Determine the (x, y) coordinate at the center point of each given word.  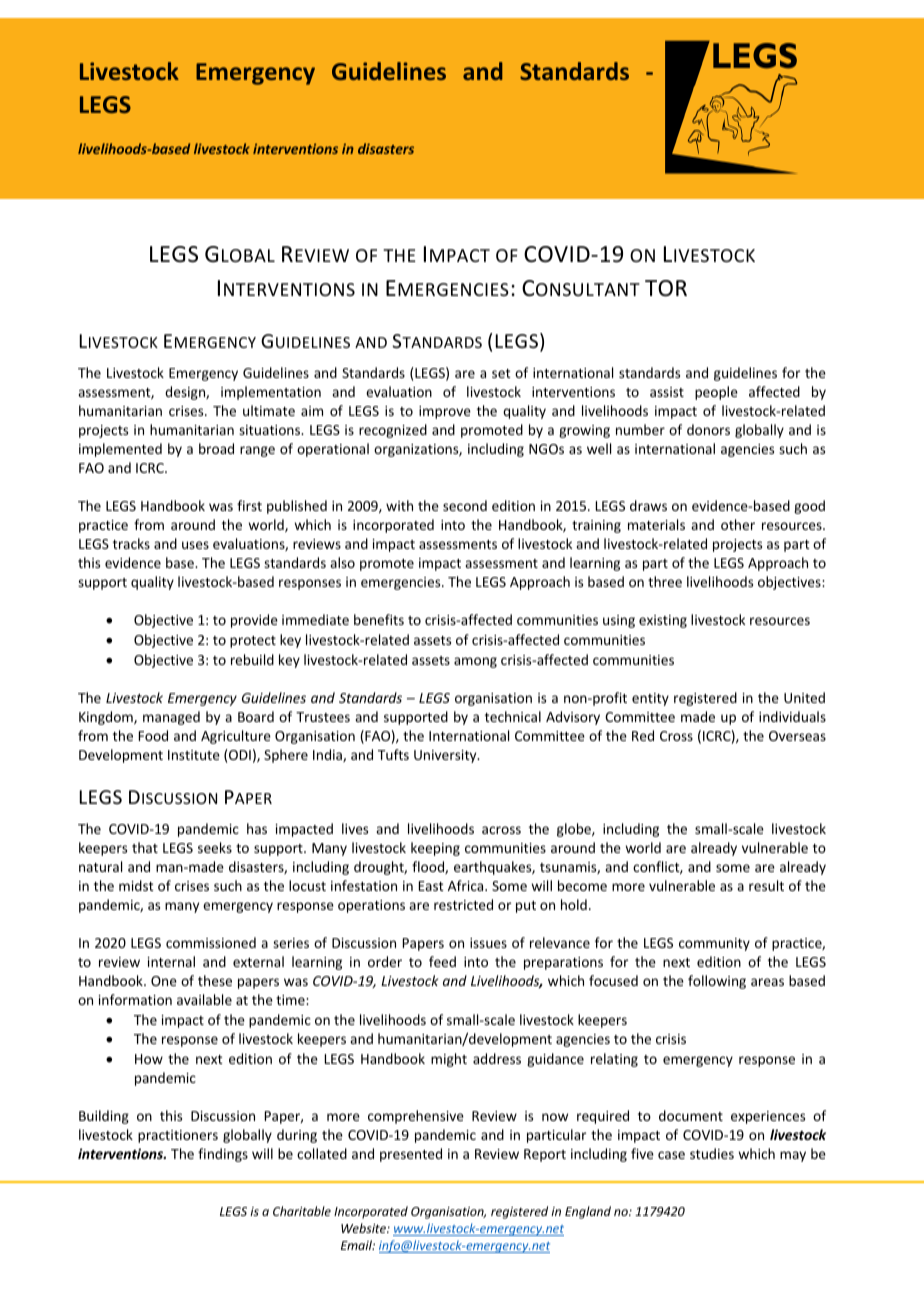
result (766, 885)
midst (136, 885)
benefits (379, 619)
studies (712, 1153)
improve (445, 412)
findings (223, 1155)
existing (663, 621)
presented (411, 1155)
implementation (271, 393)
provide (254, 621)
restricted (463, 904)
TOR (666, 288)
